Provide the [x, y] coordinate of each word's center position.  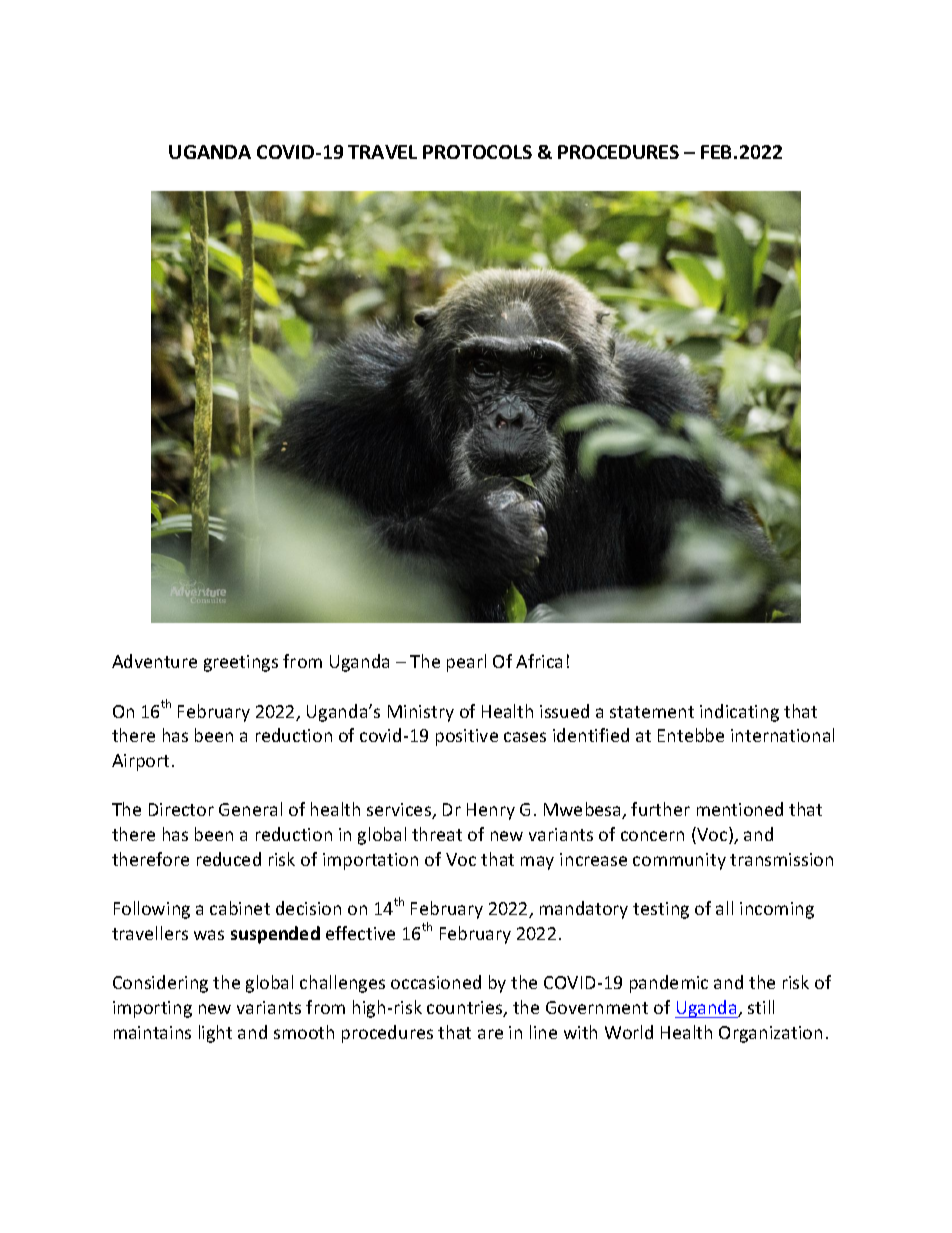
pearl [466, 663]
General [250, 809]
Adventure [154, 661]
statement [652, 712]
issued [564, 711]
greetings [241, 663]
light [215, 1034]
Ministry [421, 713]
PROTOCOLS [477, 152]
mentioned [740, 809]
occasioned [436, 982]
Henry [491, 811]
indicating [739, 713]
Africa [539, 661]
